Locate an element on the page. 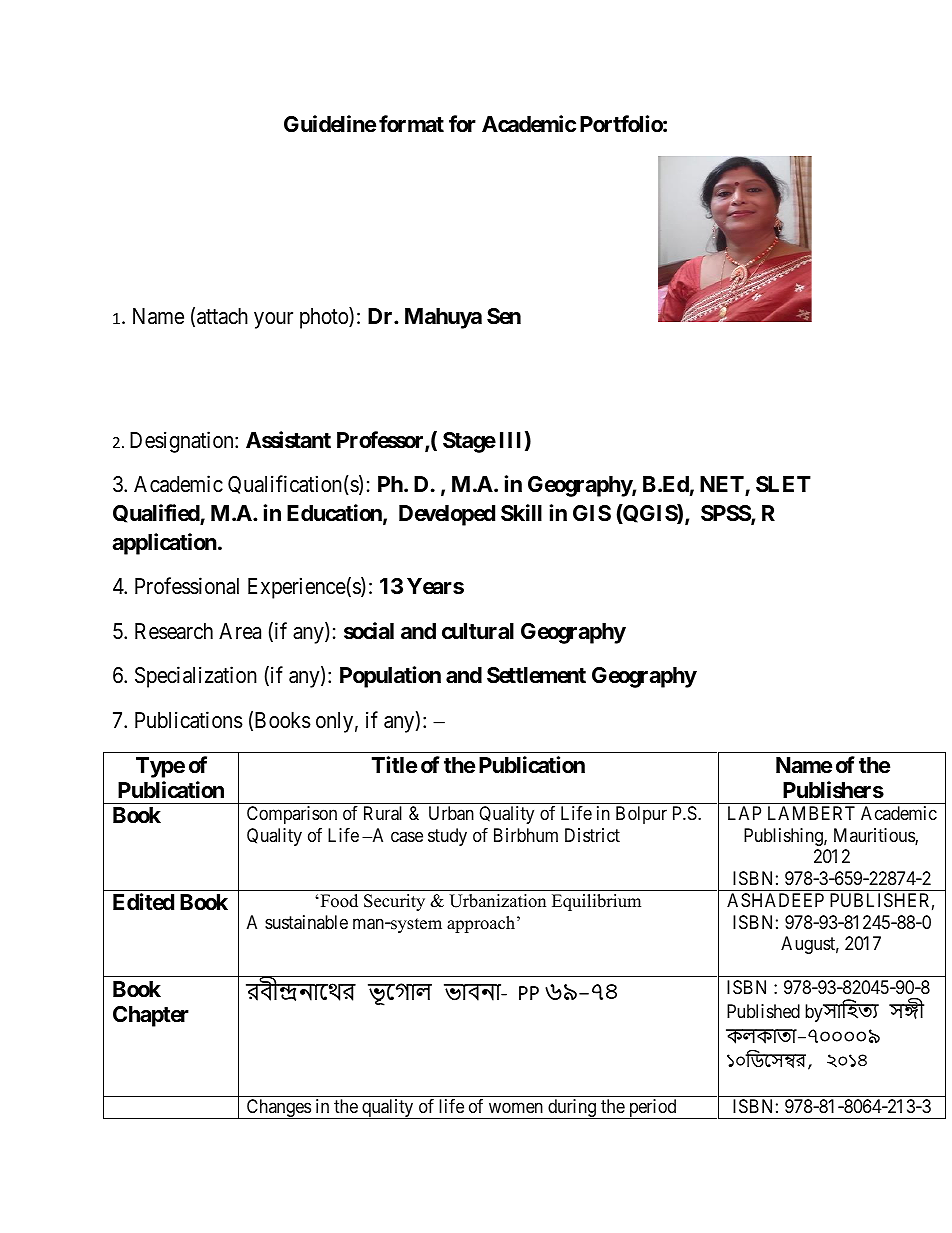  women is located at coordinates (516, 1108).
